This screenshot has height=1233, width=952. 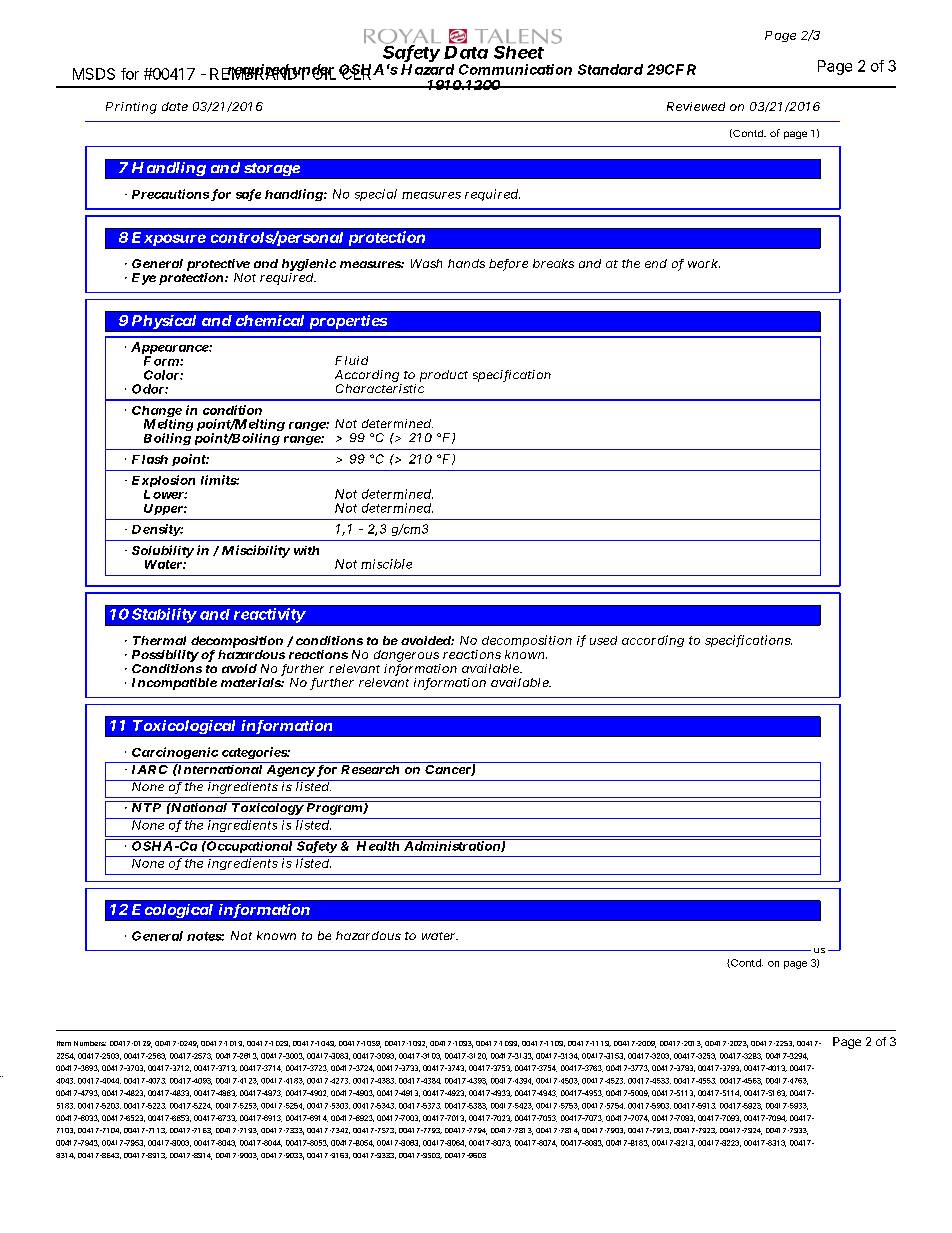 I want to click on Numbers, so click(x=90, y=1043).
